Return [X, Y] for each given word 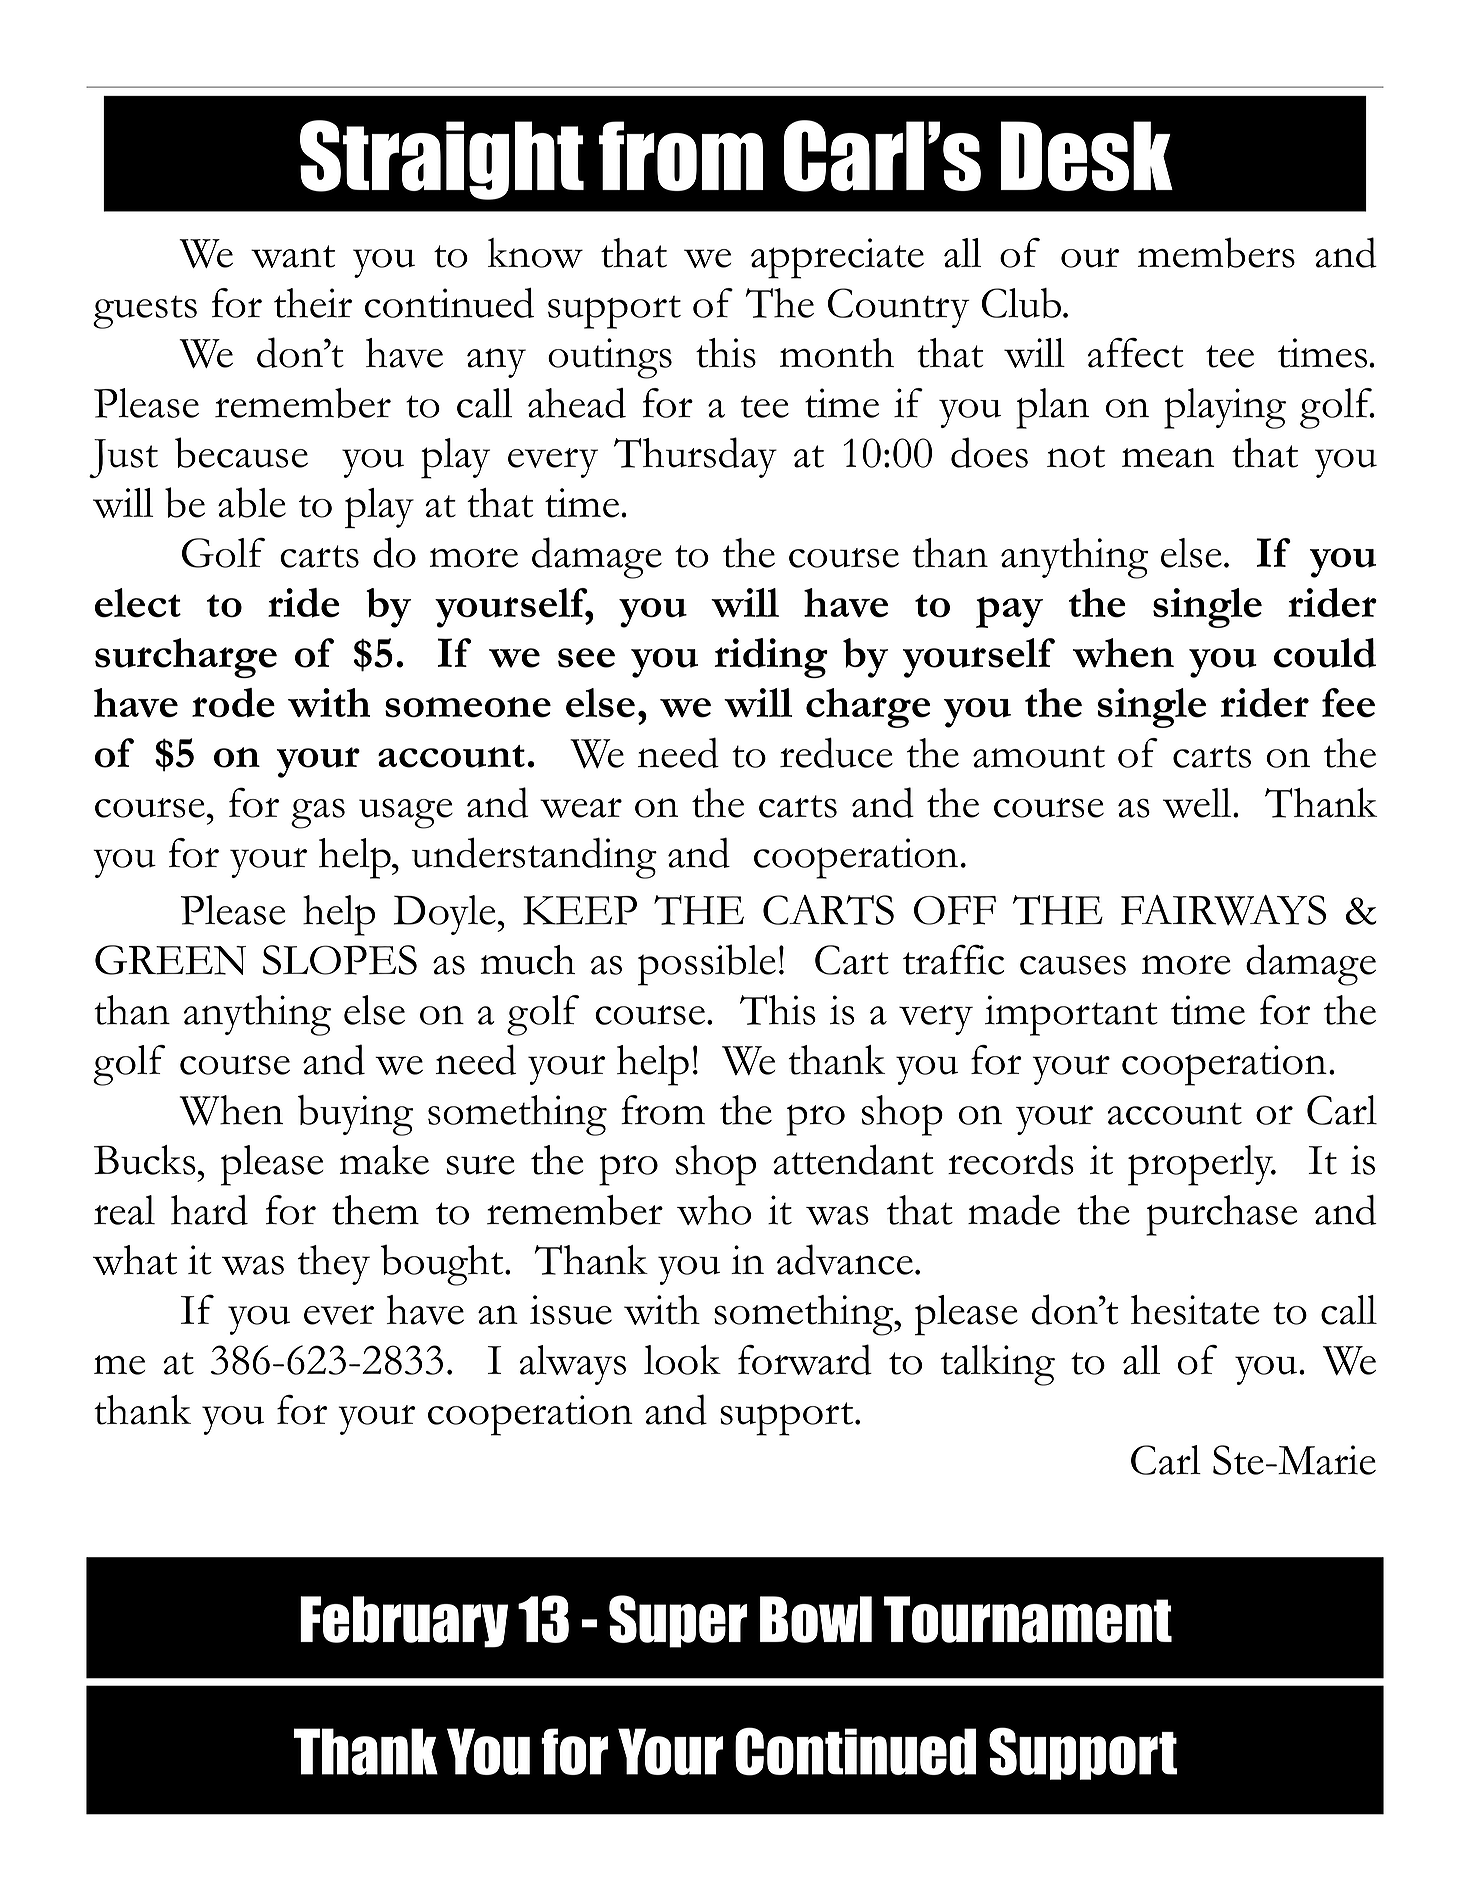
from [663, 1110]
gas [318, 814]
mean [1168, 458]
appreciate [837, 258]
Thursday [695, 457]
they [334, 1265]
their [313, 303]
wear [581, 808]
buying [355, 1115]
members [1216, 252]
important [1071, 1015]
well [1198, 803]
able [252, 502]
